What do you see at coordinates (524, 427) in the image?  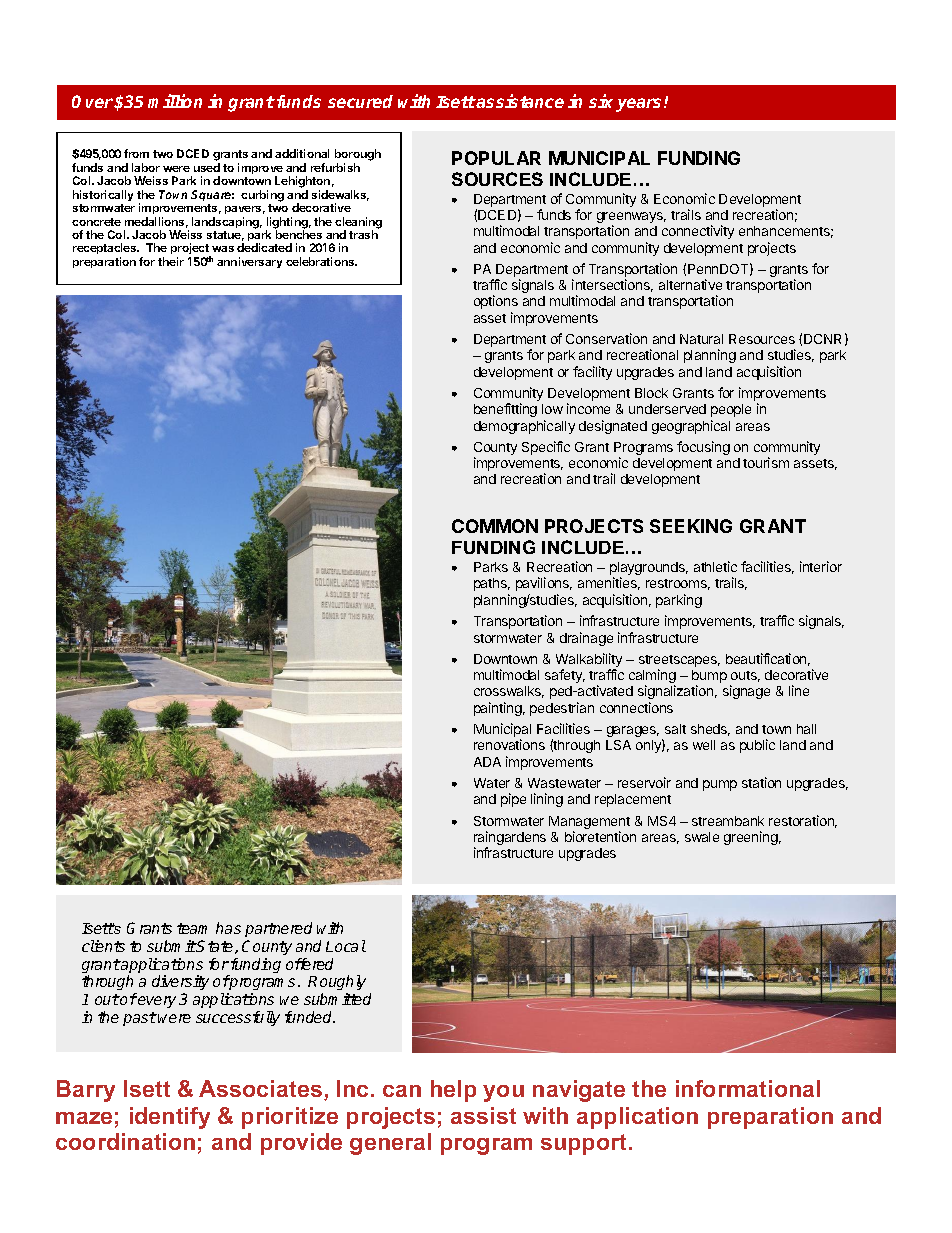 I see `demographically` at bounding box center [524, 427].
